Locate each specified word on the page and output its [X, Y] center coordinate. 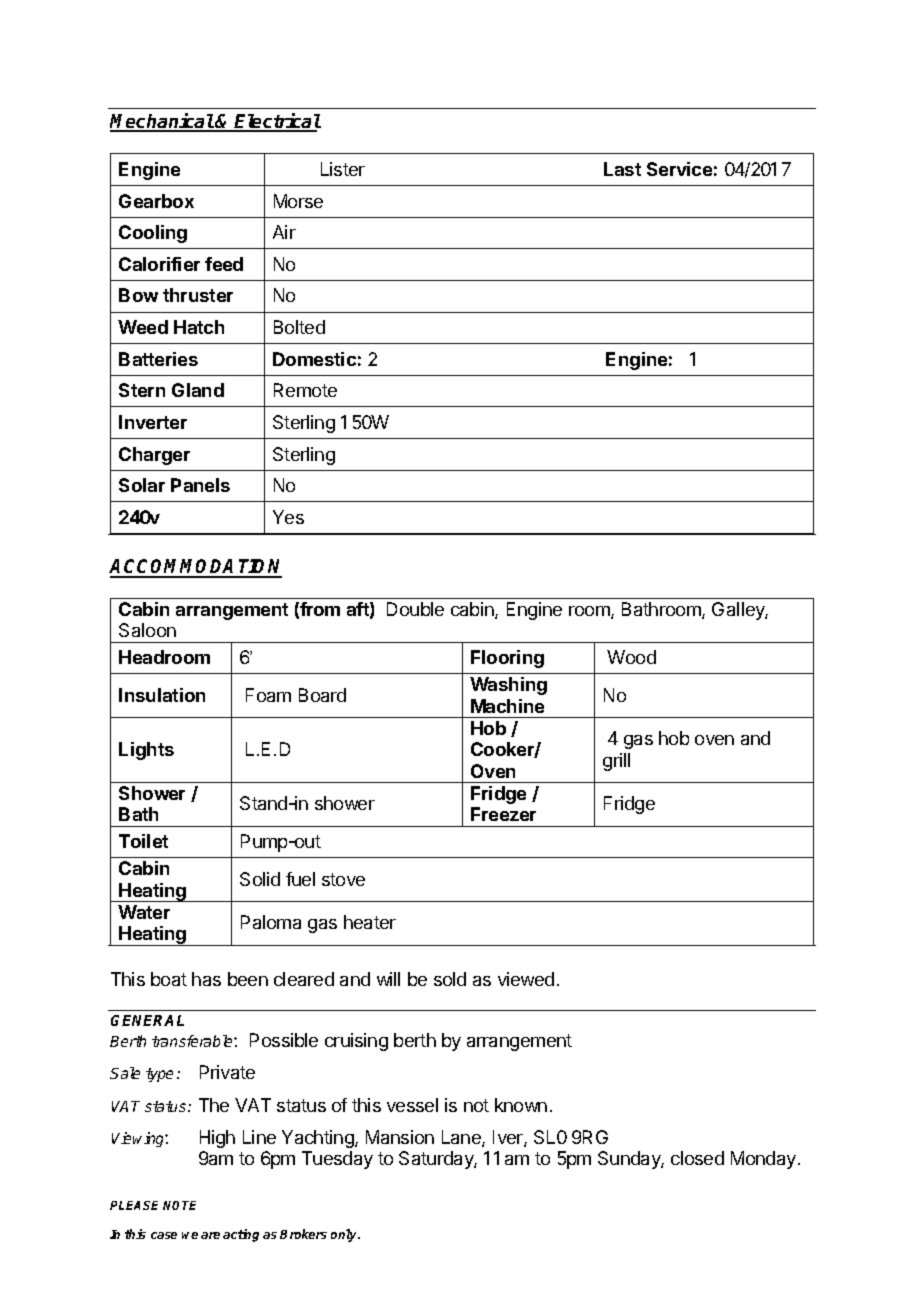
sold [450, 979]
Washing [508, 686]
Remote [305, 390]
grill [616, 762]
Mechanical [162, 122]
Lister [343, 169]
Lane [462, 1138]
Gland [198, 390]
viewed [526, 979]
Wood [631, 657]
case [164, 1235]
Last [622, 169]
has [206, 979]
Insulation [162, 695]
